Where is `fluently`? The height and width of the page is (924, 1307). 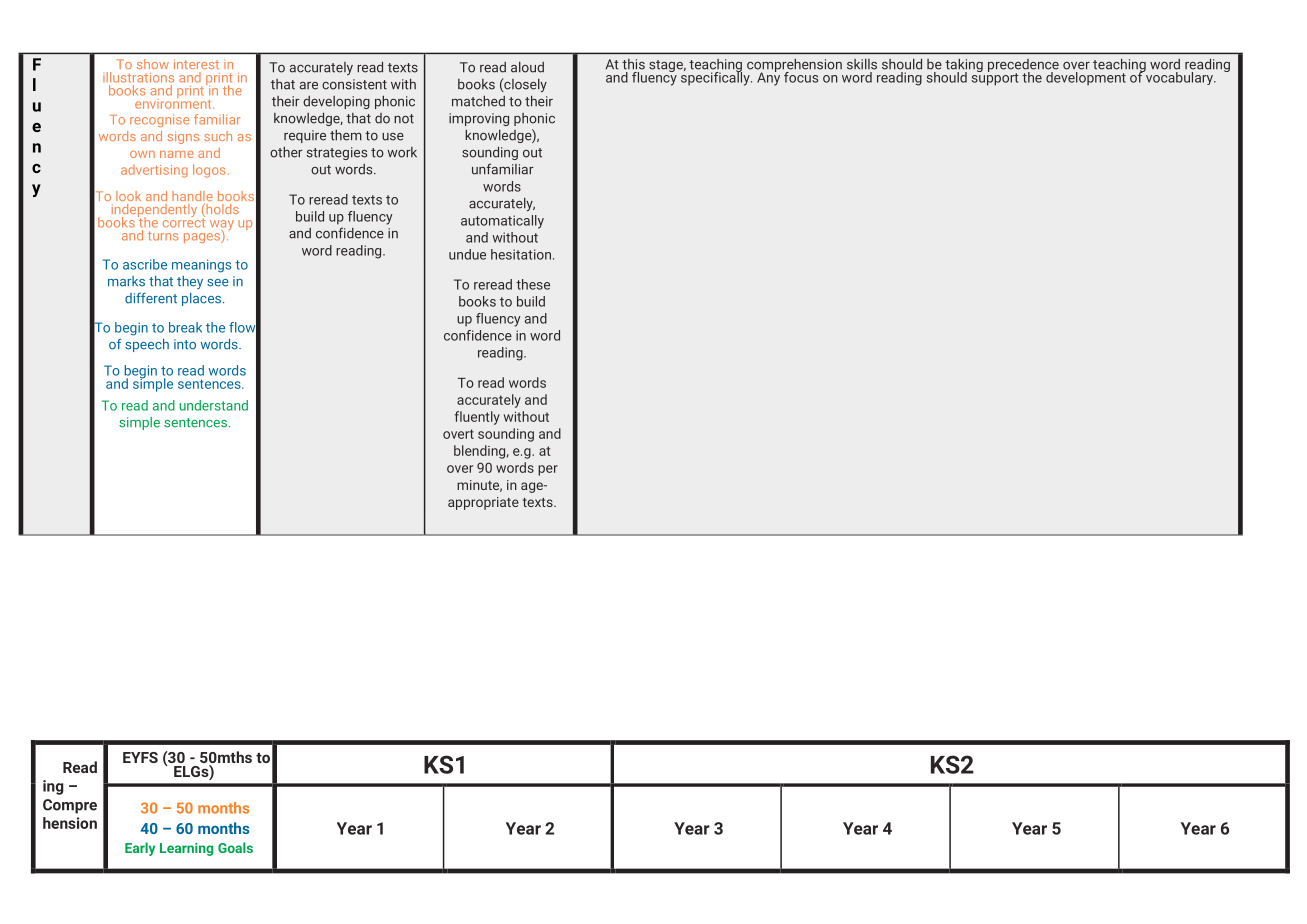 fluently is located at coordinates (477, 418).
